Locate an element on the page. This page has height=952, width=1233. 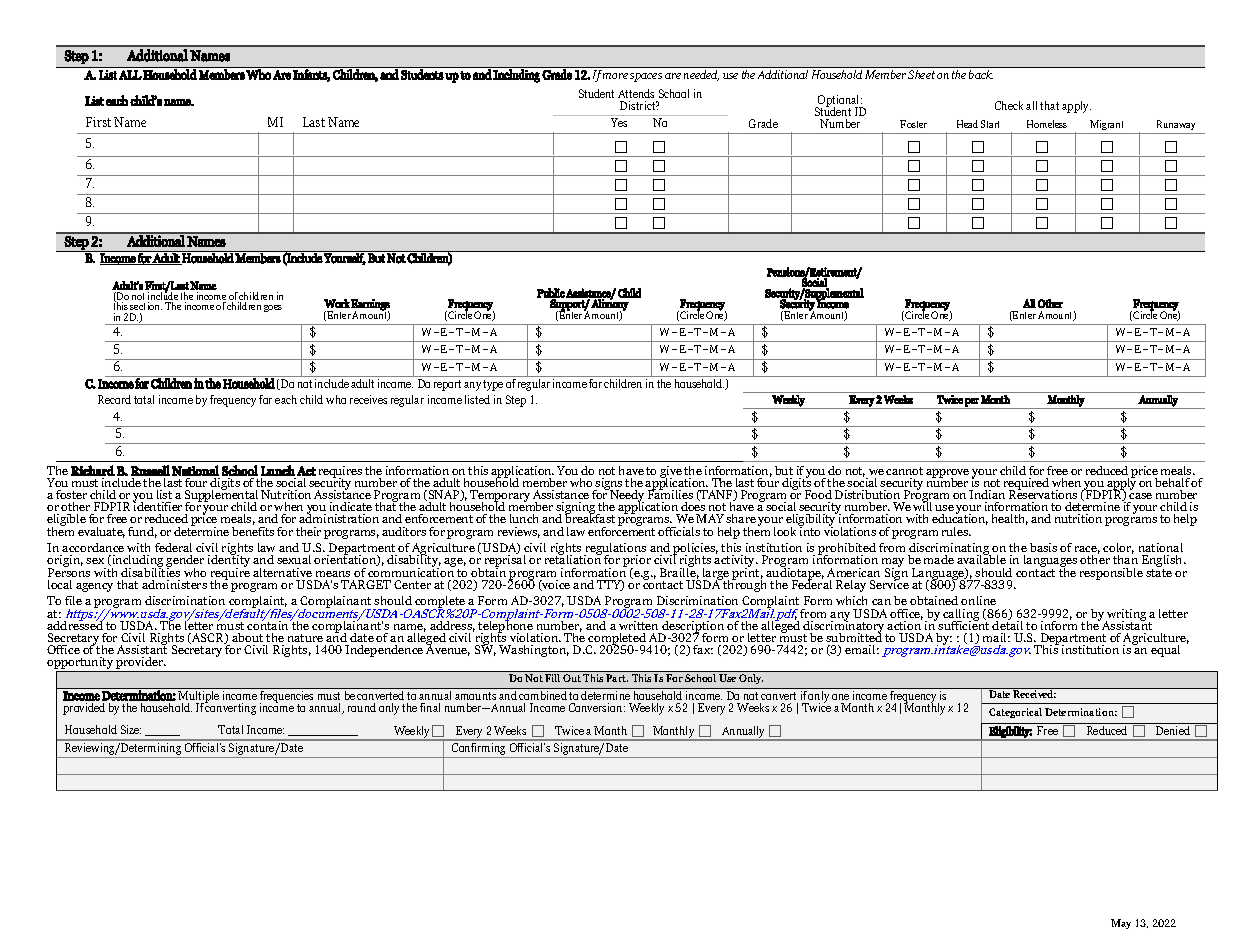
disabilities is located at coordinates (150, 571).
